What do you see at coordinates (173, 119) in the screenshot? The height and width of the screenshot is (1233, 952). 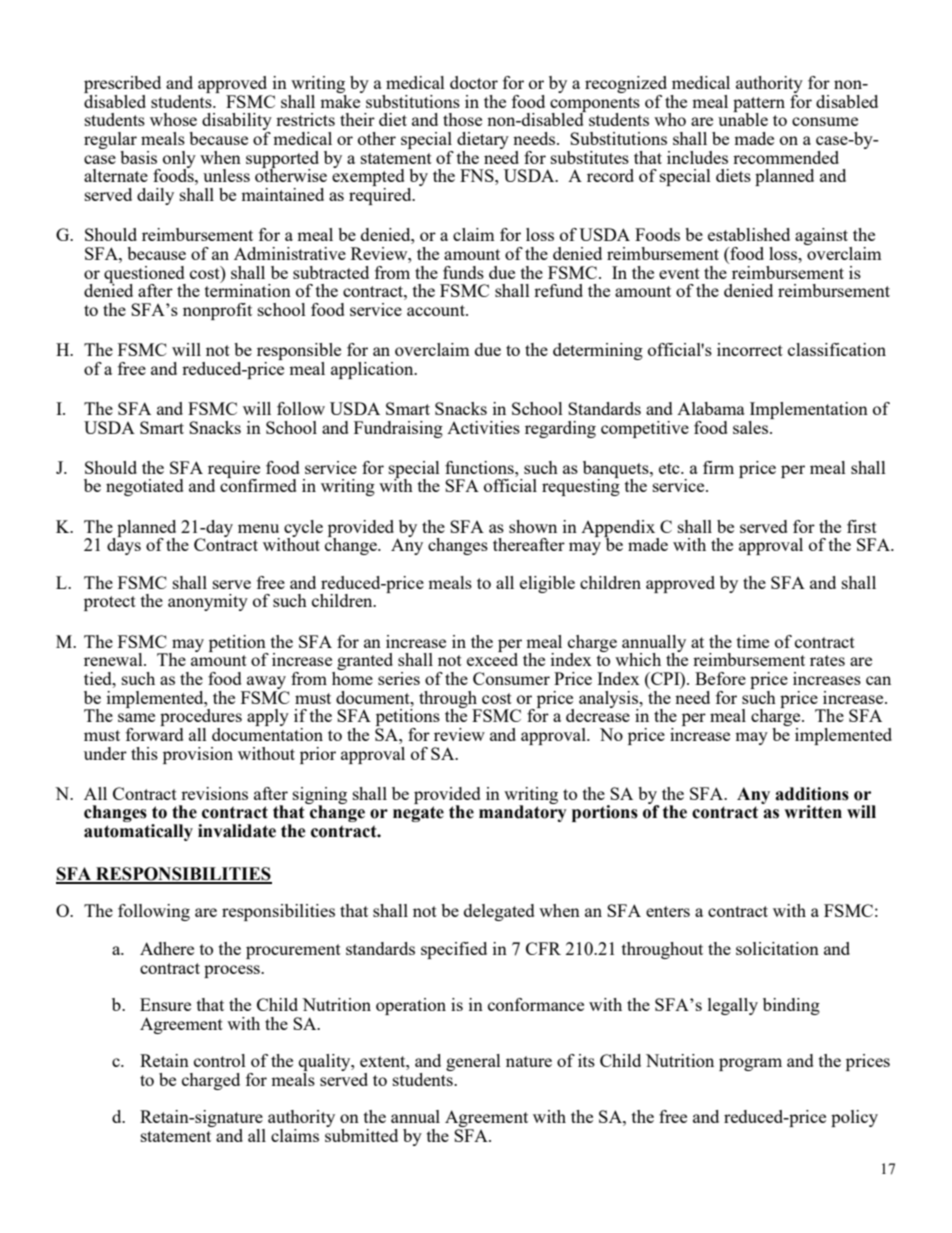 I see `whose` at bounding box center [173, 119].
